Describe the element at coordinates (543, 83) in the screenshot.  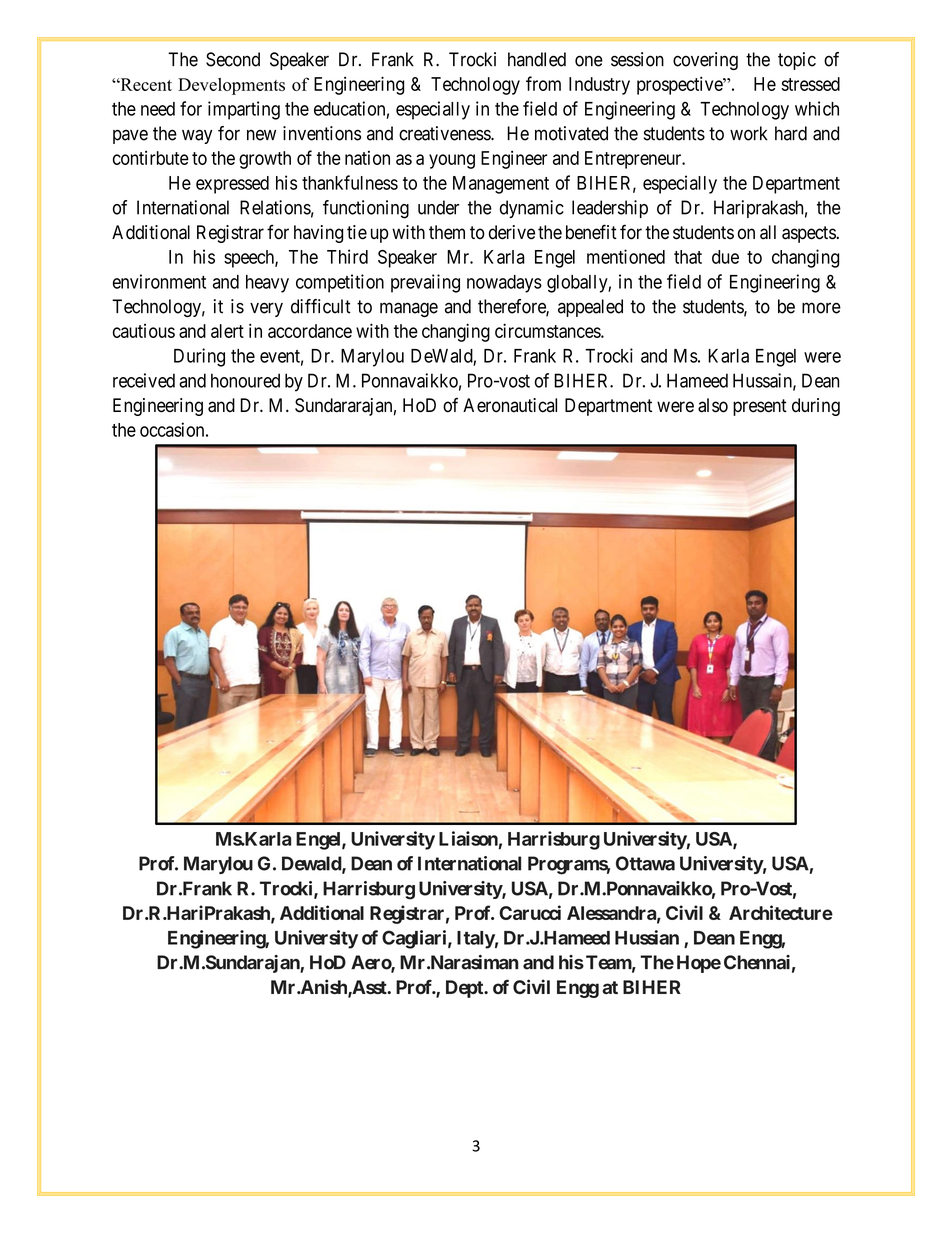
I see `from` at that location.
